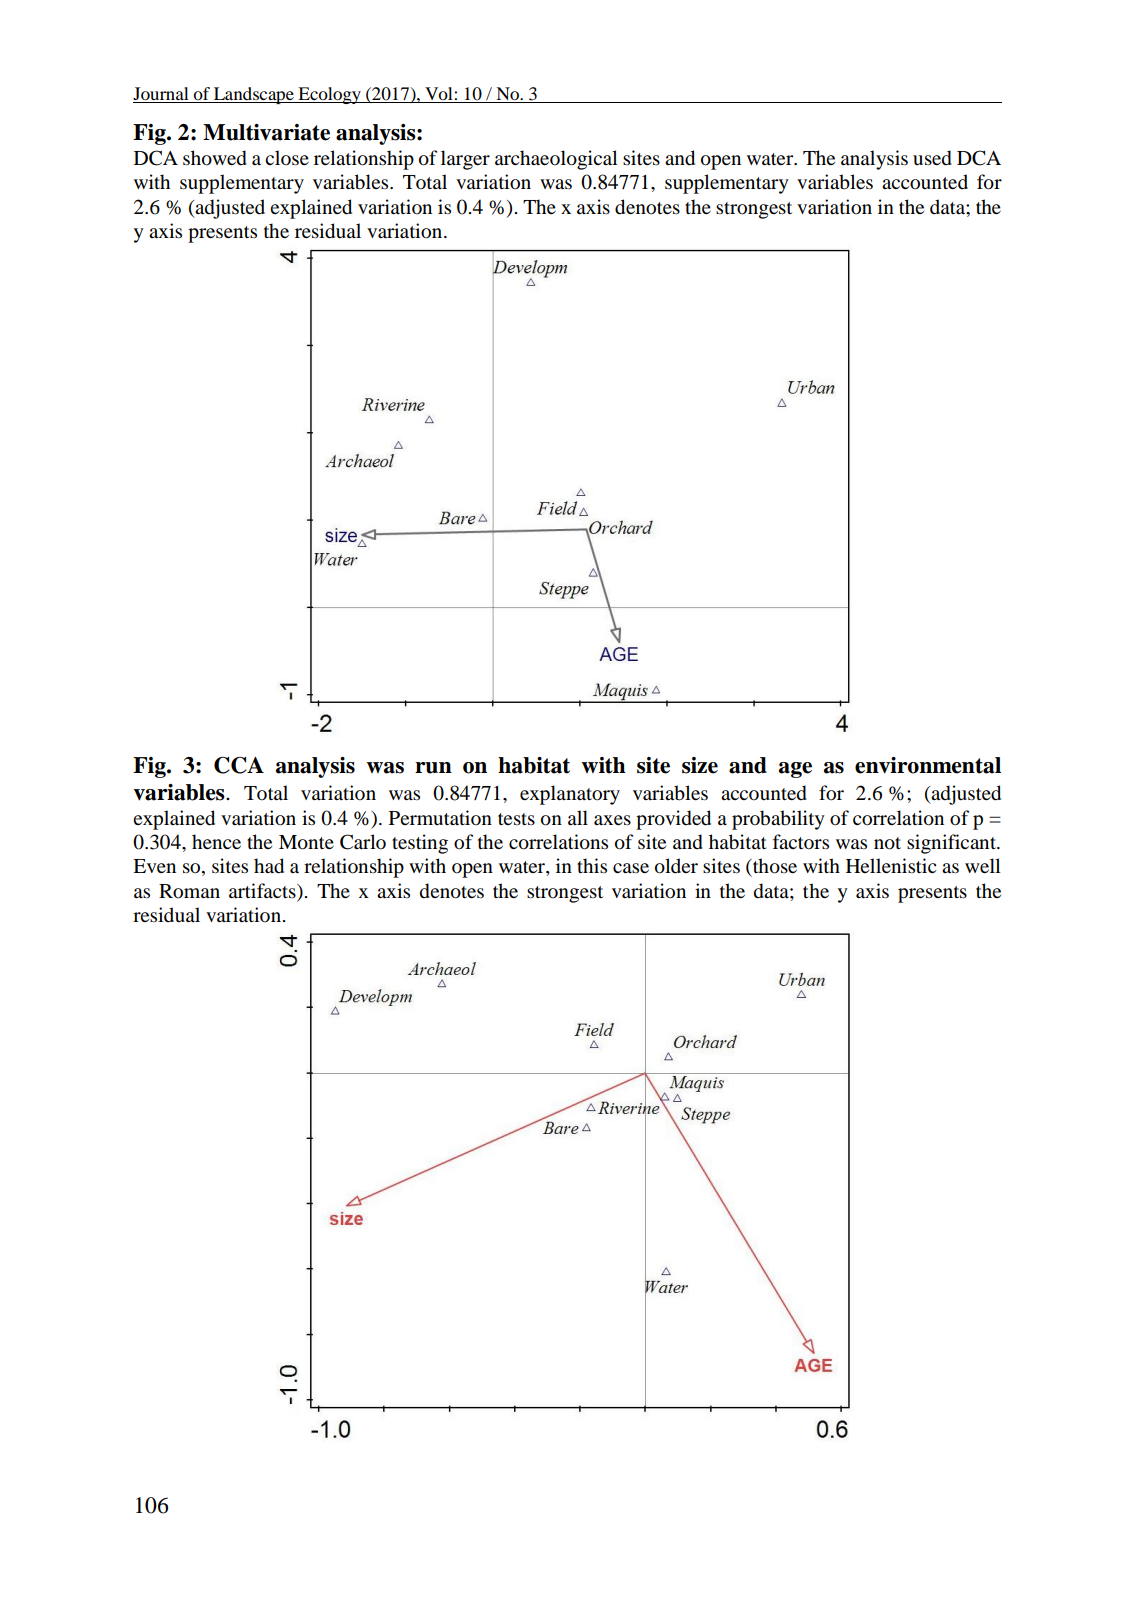  Describe the element at coordinates (287, 158) in the page. I see `close` at that location.
